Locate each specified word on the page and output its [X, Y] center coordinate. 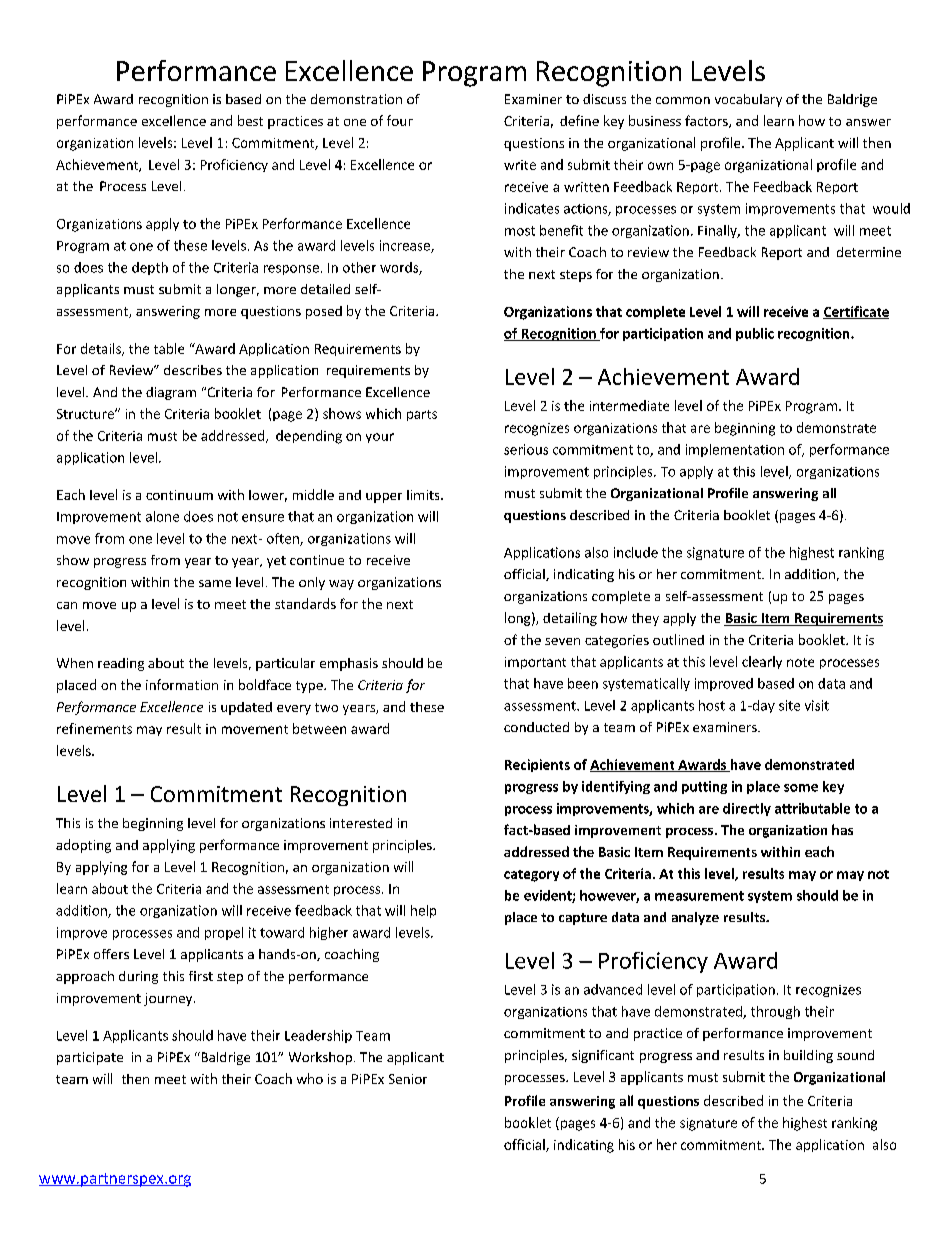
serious [526, 449]
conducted [536, 727]
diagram [171, 393]
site [789, 705]
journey [169, 999]
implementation [735, 450]
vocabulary [748, 100]
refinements [94, 728]
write [520, 165]
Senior [408, 1079]
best [250, 120]
